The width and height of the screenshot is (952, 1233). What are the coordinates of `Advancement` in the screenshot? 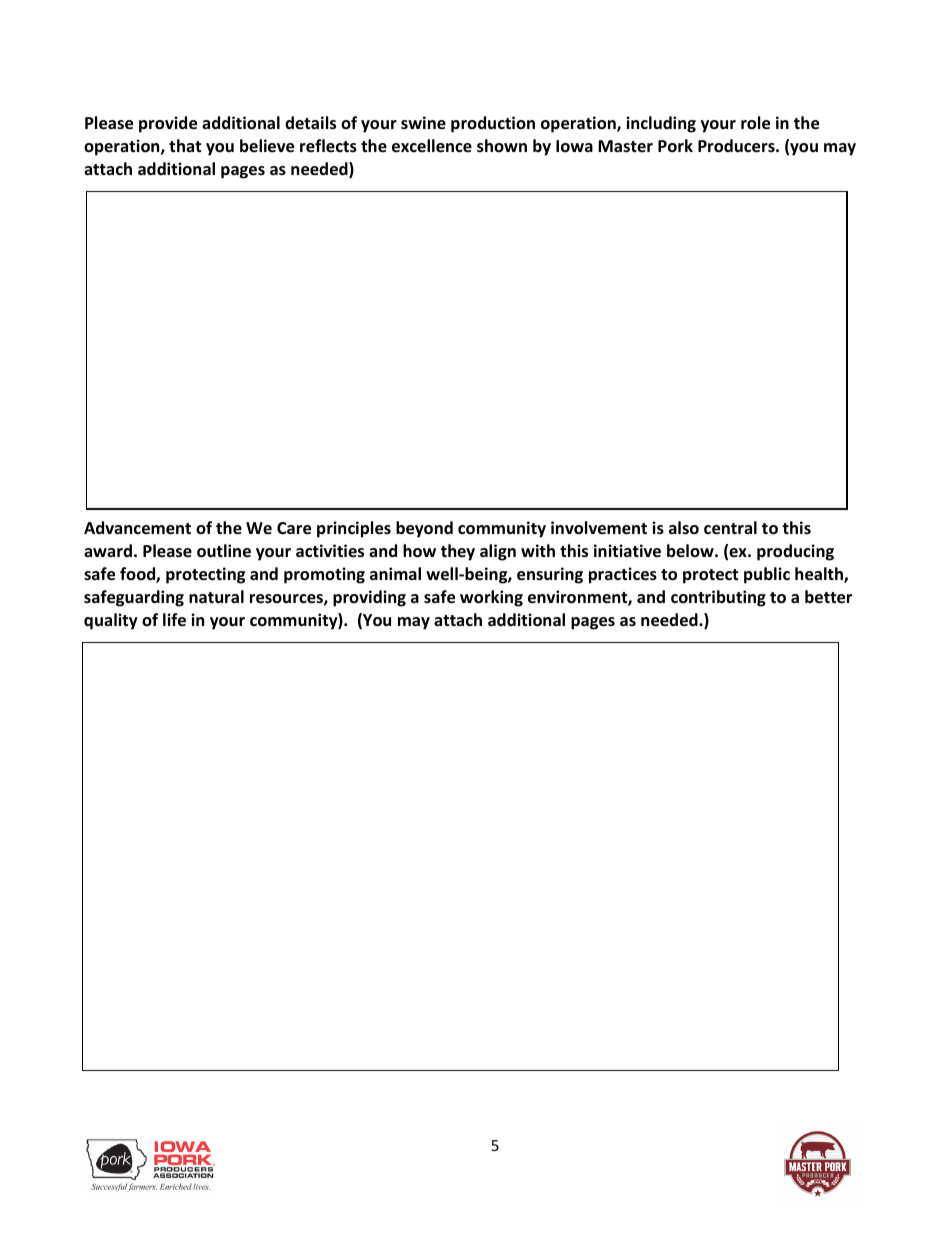 It's located at (137, 528).
